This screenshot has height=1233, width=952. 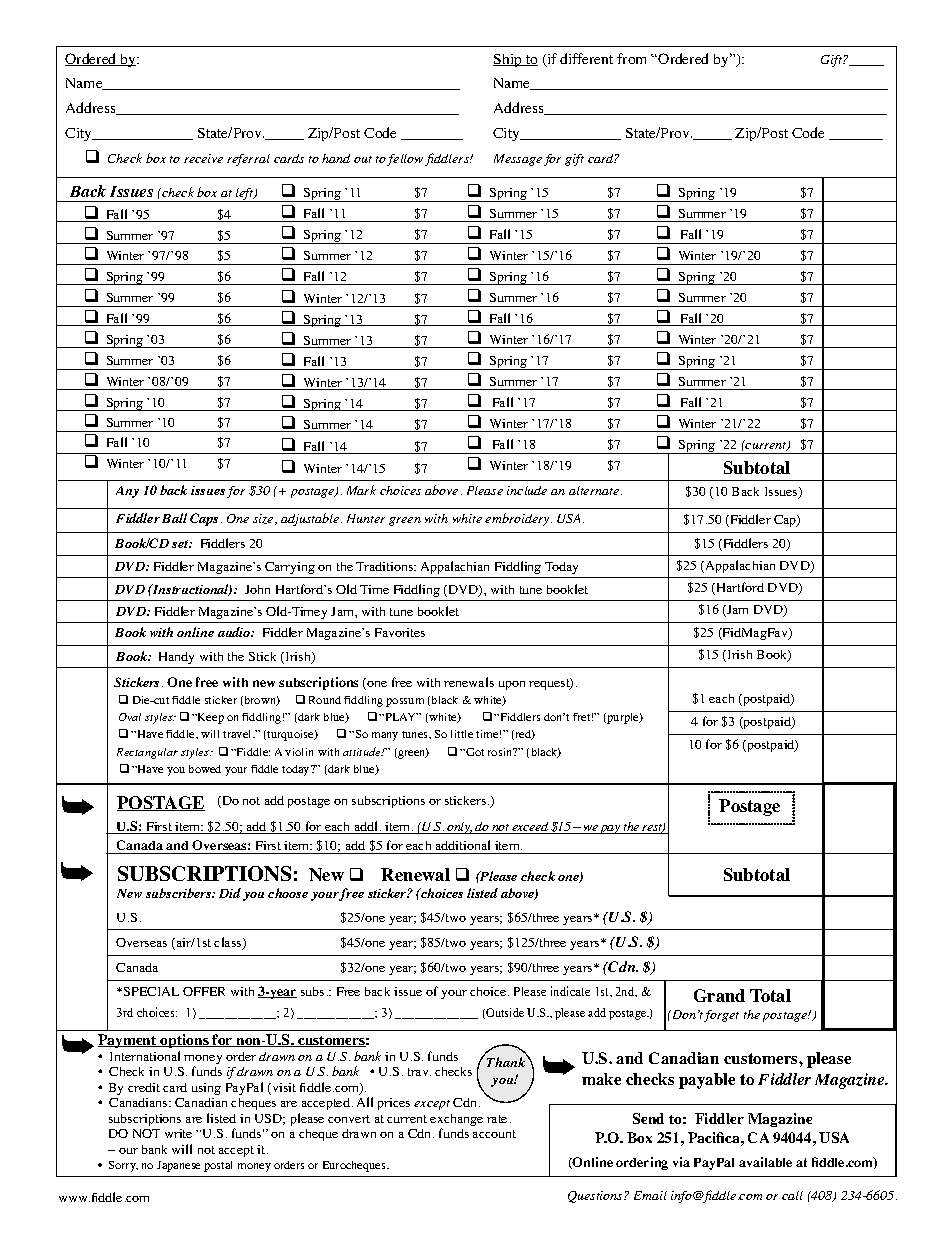 What do you see at coordinates (203, 158) in the screenshot?
I see `receive` at bounding box center [203, 158].
